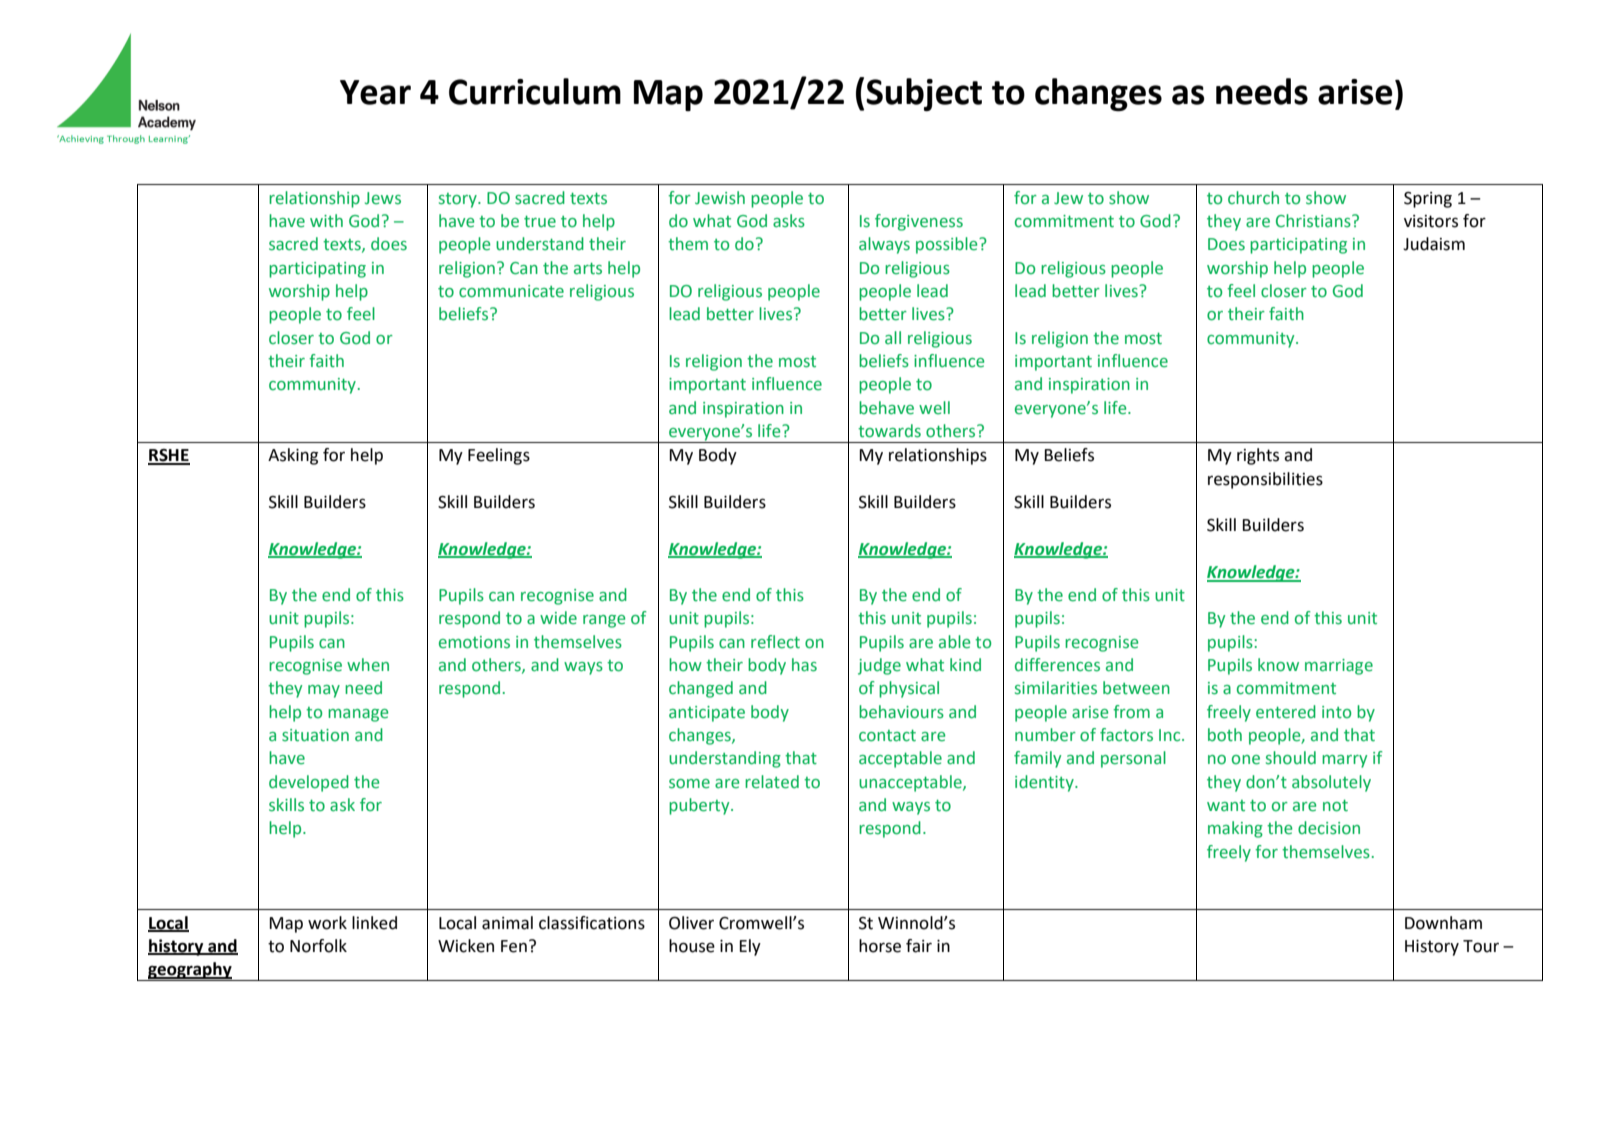  Describe the element at coordinates (318, 946) in the page. I see `Norfolk` at that location.
